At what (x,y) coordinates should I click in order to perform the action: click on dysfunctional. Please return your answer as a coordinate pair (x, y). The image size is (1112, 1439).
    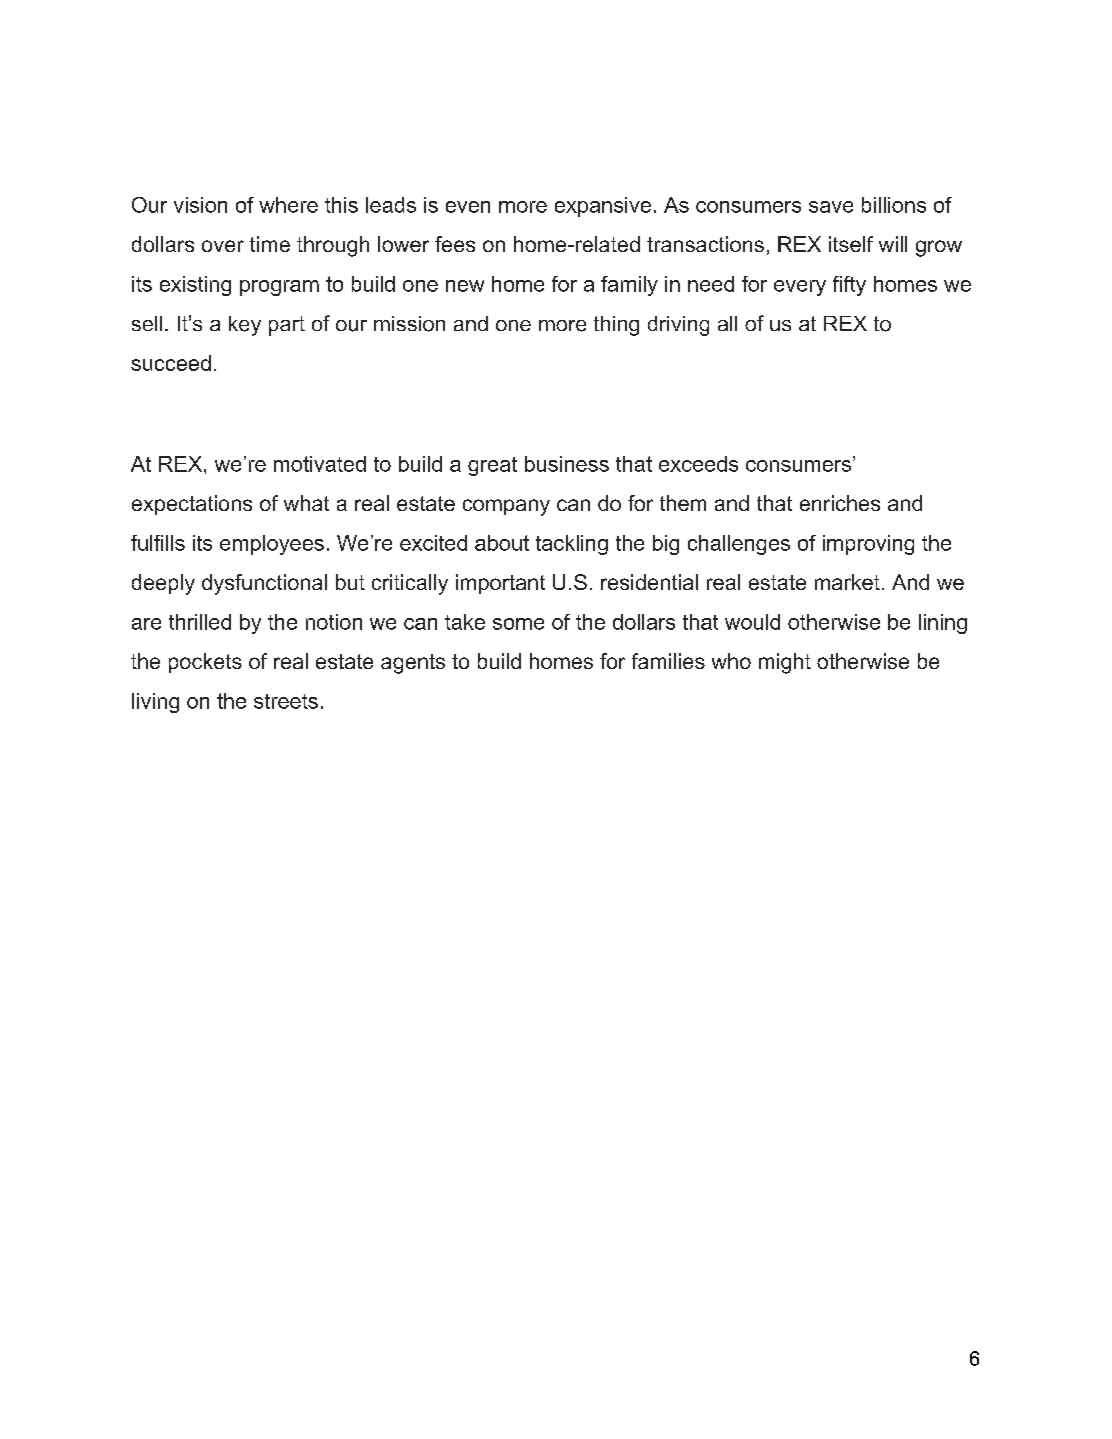
    Looking at the image, I should click on (264, 584).
